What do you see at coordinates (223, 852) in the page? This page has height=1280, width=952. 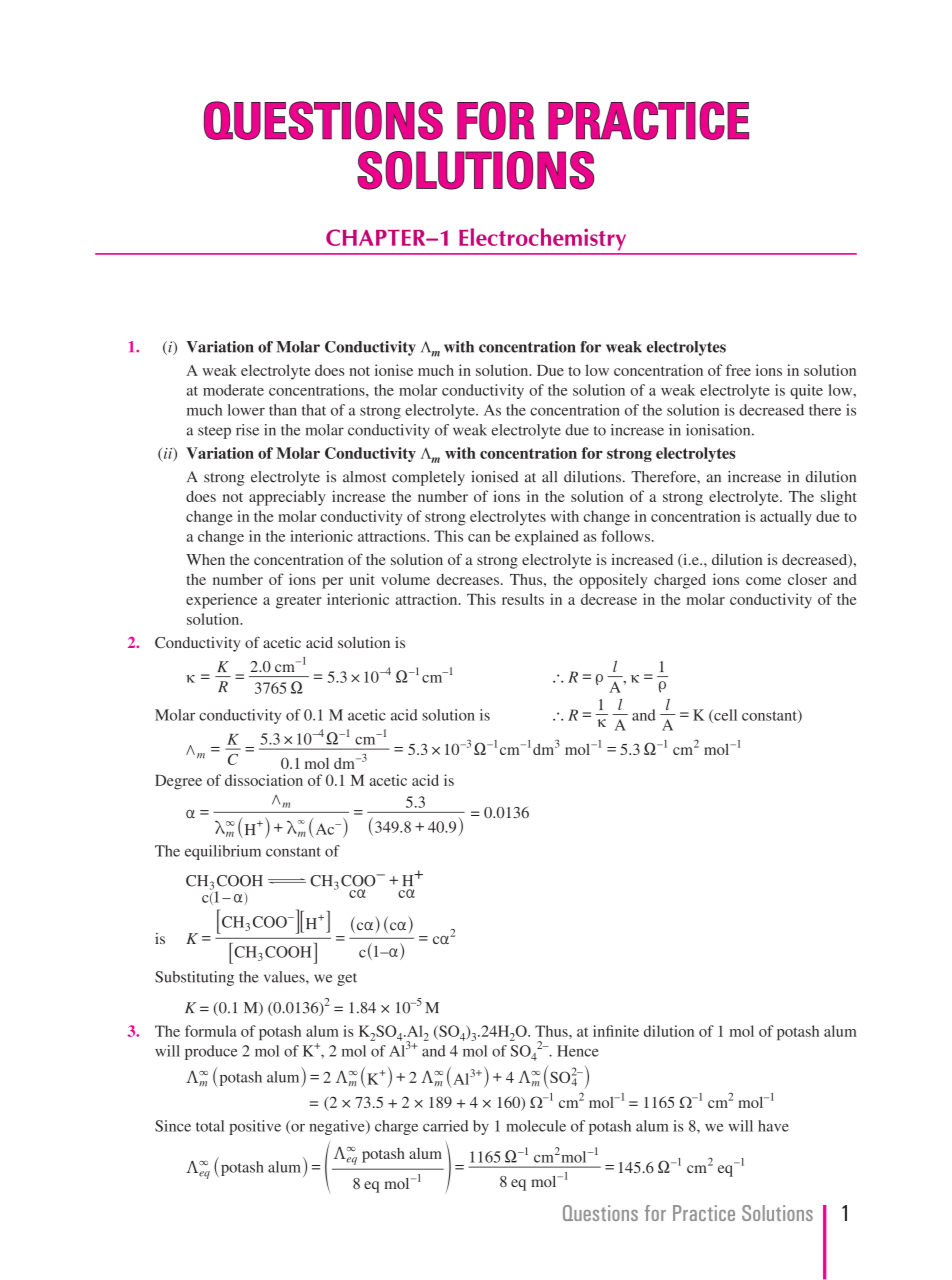 I see `equilibrium` at bounding box center [223, 852].
